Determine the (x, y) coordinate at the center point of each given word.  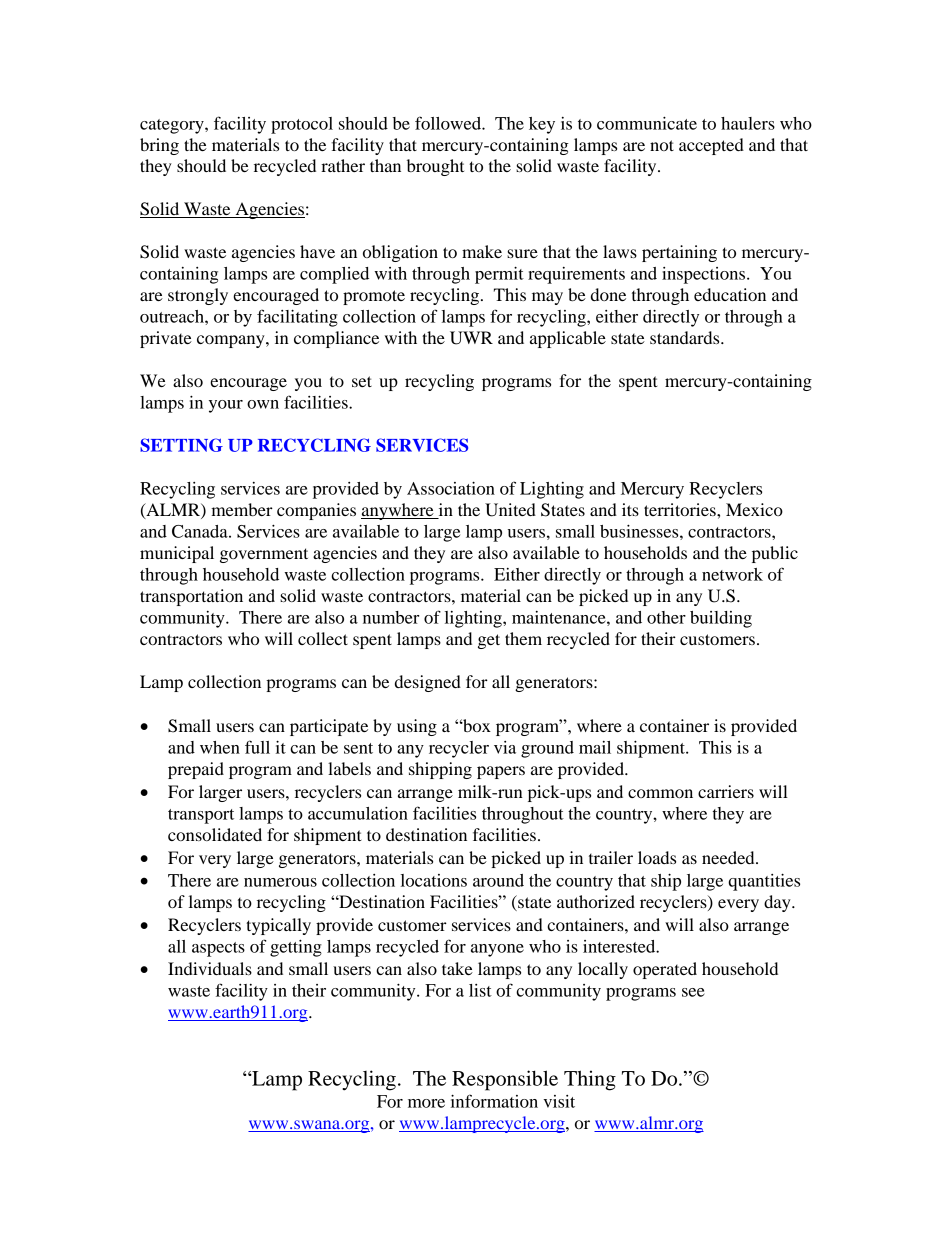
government (264, 555)
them (523, 638)
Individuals (210, 968)
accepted (711, 146)
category (173, 126)
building (721, 619)
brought (435, 167)
